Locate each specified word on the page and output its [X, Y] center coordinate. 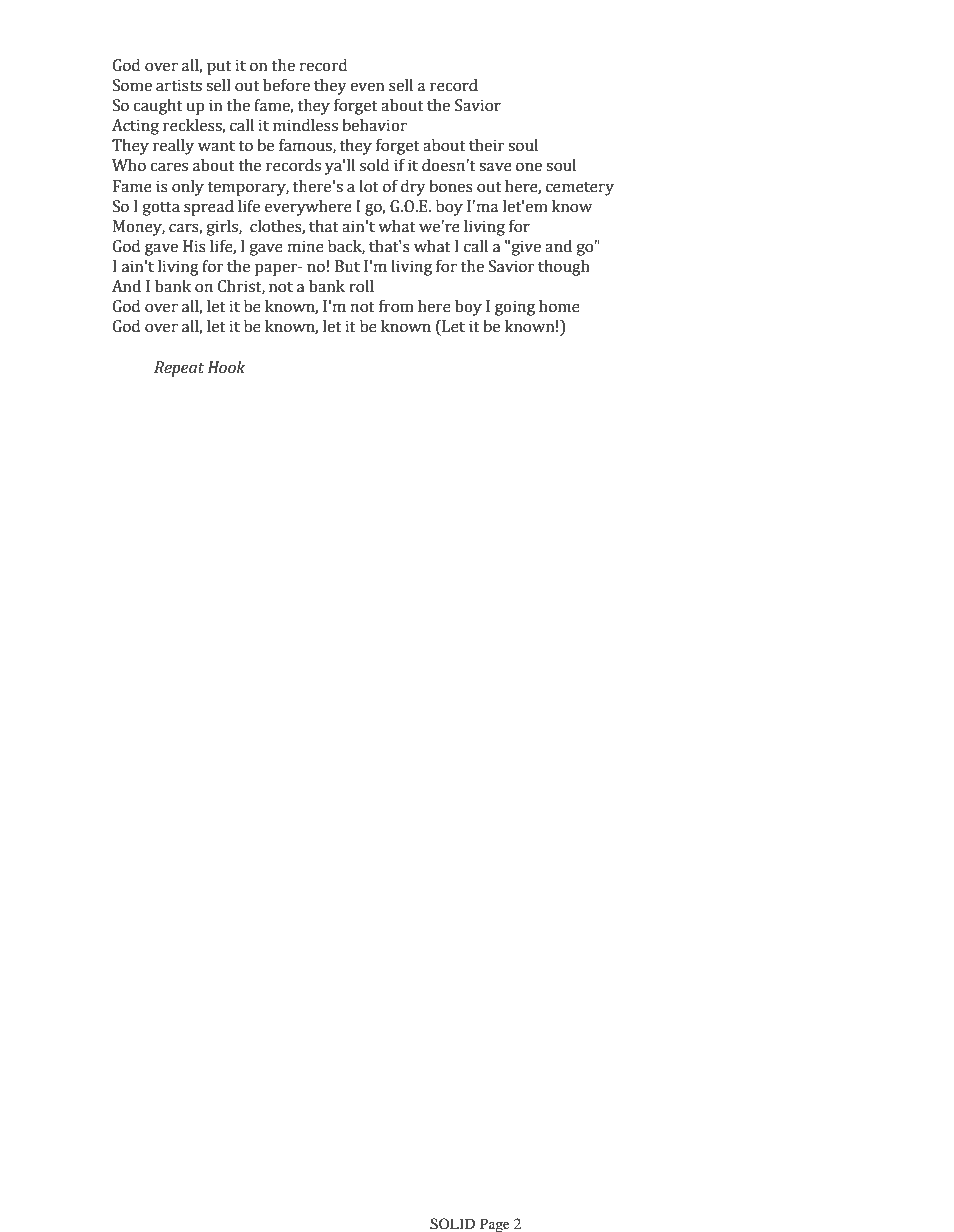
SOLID [452, 1224]
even [367, 87]
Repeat [179, 369]
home [559, 306]
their [487, 145]
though [564, 268]
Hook [226, 367]
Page [495, 1225]
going [515, 308]
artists [179, 85]
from [396, 306]
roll [361, 286]
